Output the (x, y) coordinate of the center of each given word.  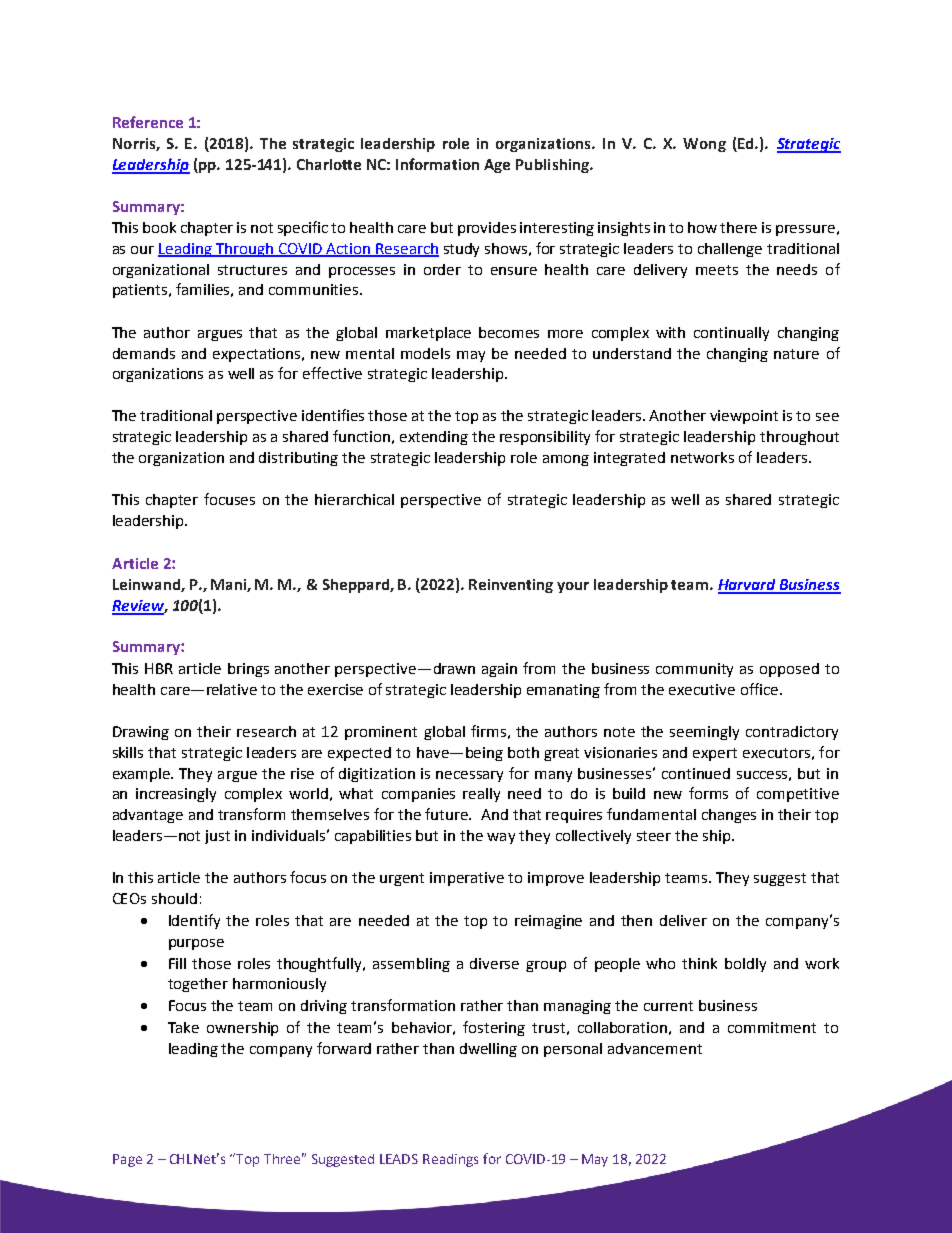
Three (282, 1159)
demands (144, 353)
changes (729, 816)
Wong (704, 145)
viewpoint (744, 417)
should (174, 898)
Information (437, 164)
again (499, 670)
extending (434, 438)
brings (248, 670)
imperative (467, 879)
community (694, 670)
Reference (148, 122)
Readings (450, 1160)
